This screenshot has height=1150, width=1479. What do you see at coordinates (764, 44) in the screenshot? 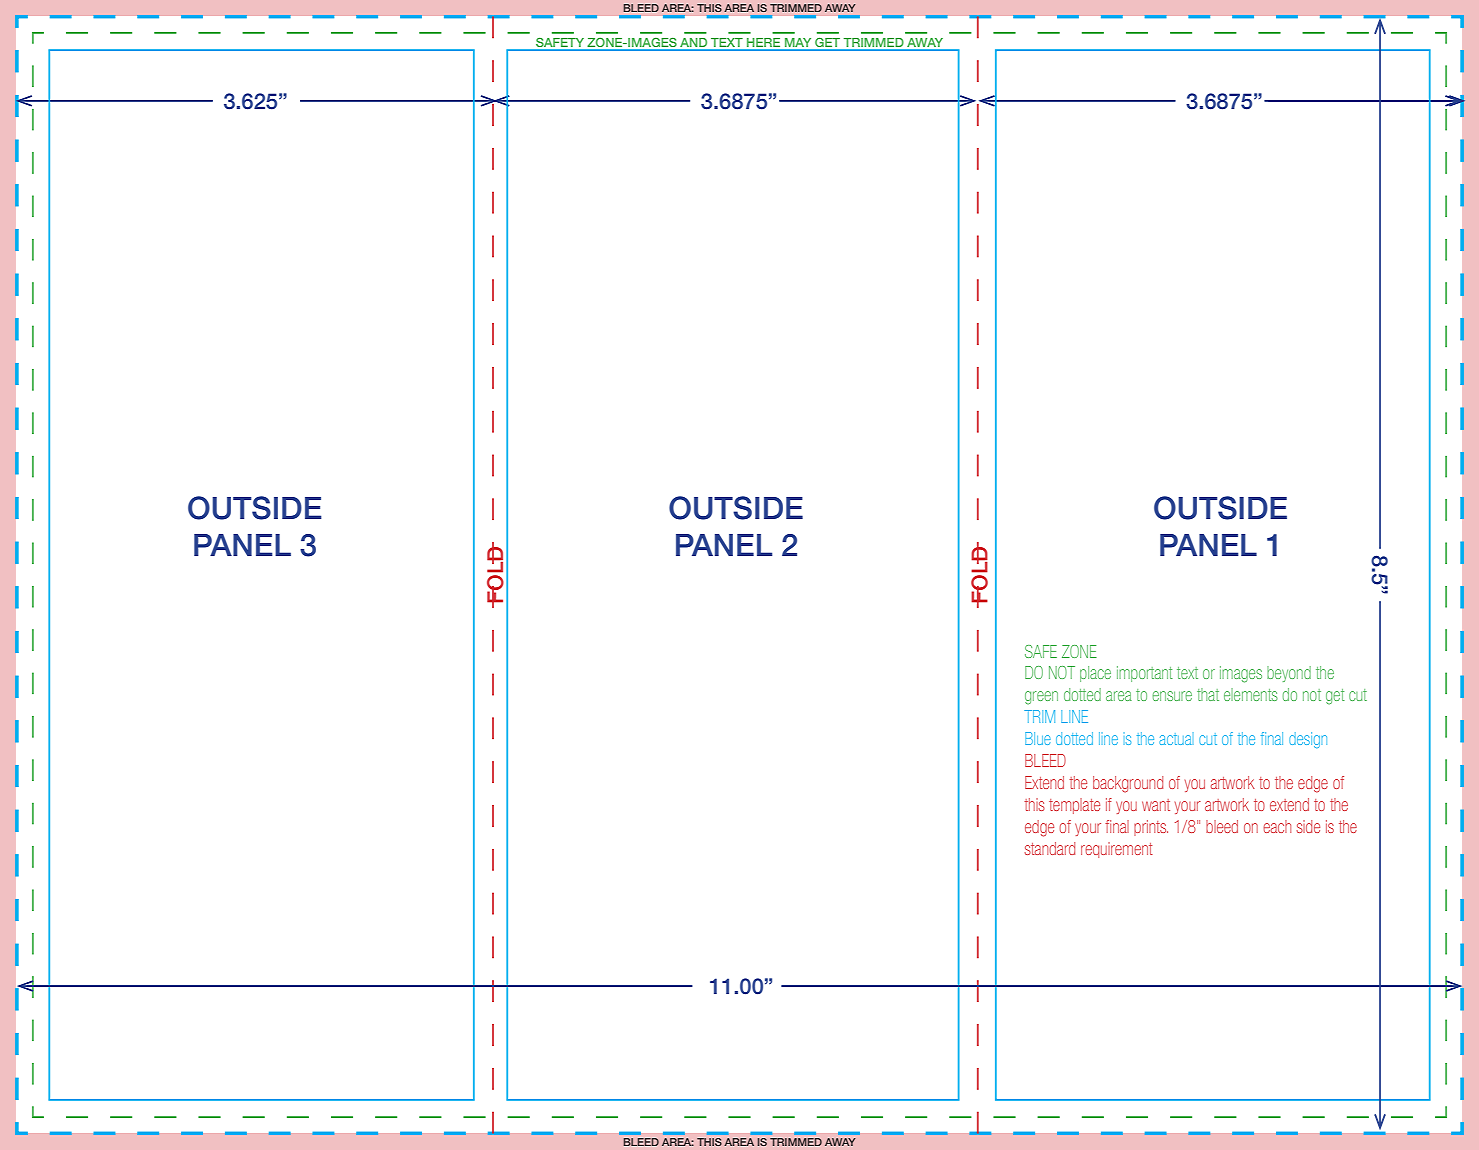
I see `HERE` at bounding box center [764, 44].
